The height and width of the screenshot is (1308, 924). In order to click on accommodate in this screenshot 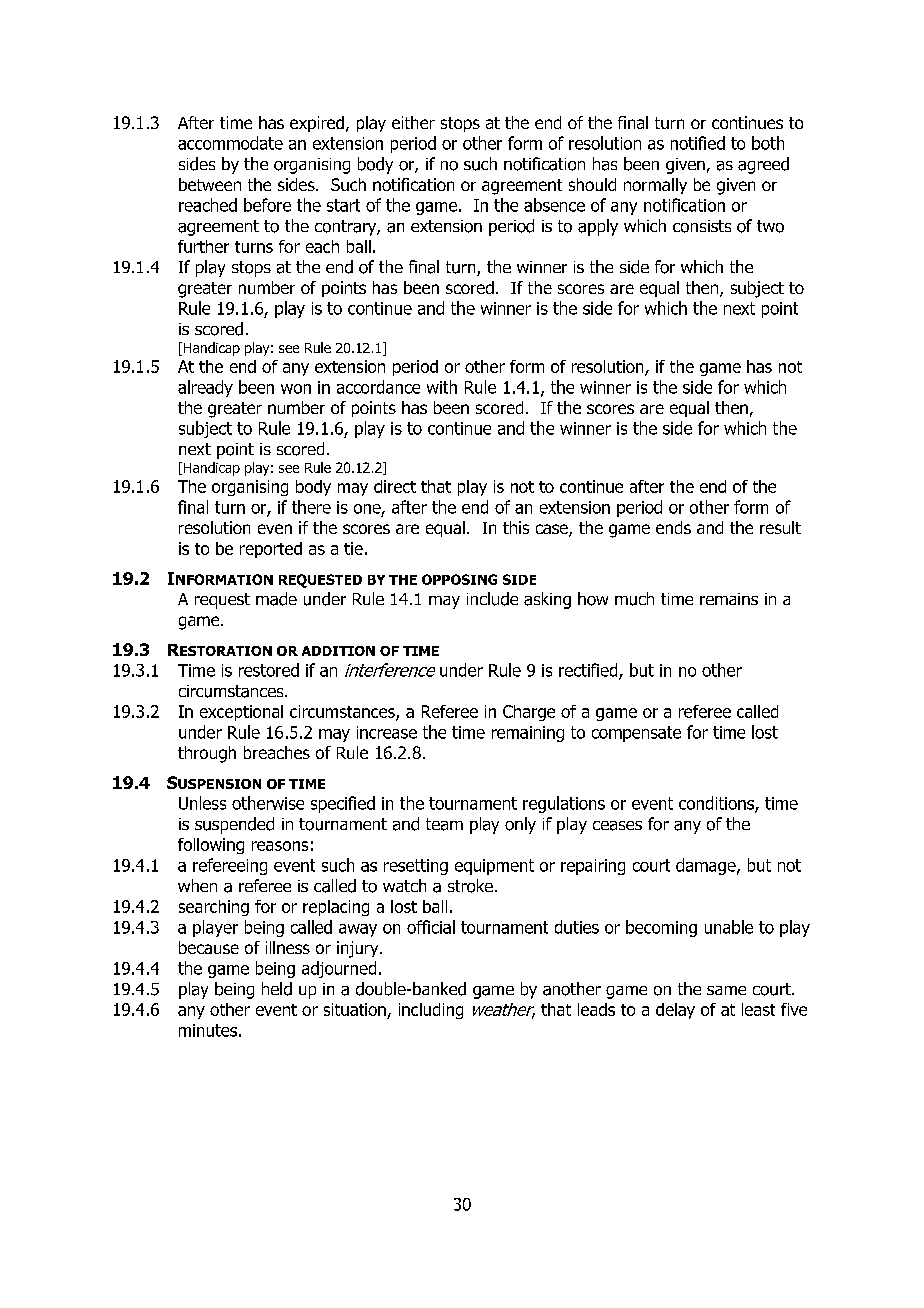, I will do `click(230, 143)`.
